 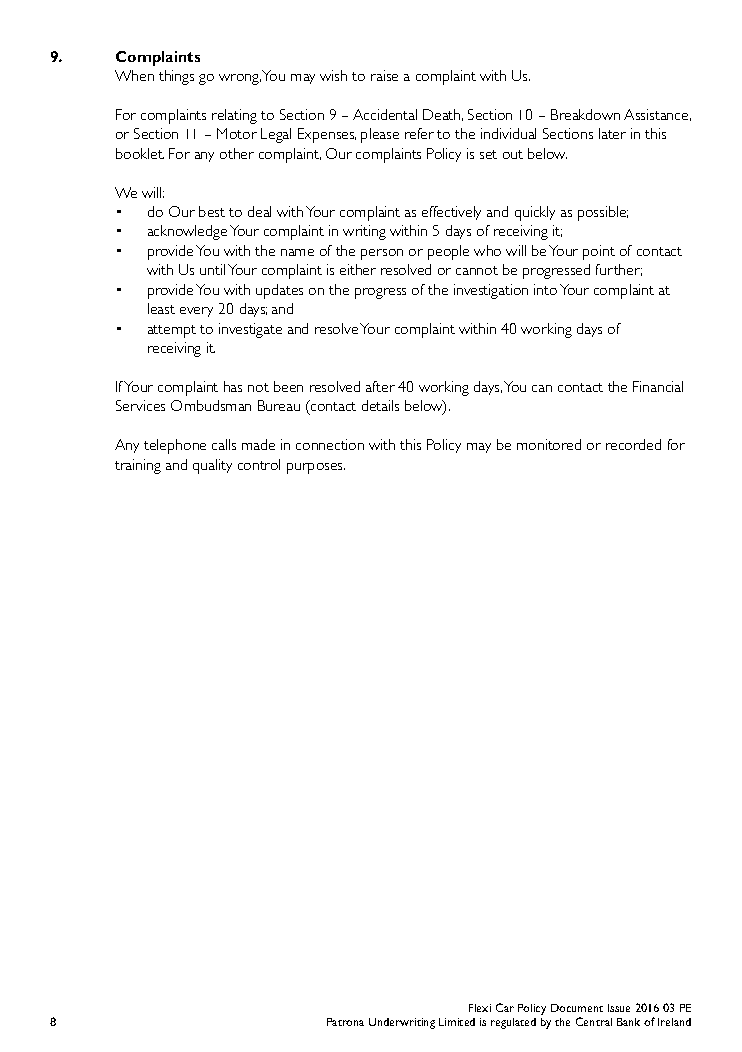 What do you see at coordinates (138, 466) in the image?
I see `training` at bounding box center [138, 466].
